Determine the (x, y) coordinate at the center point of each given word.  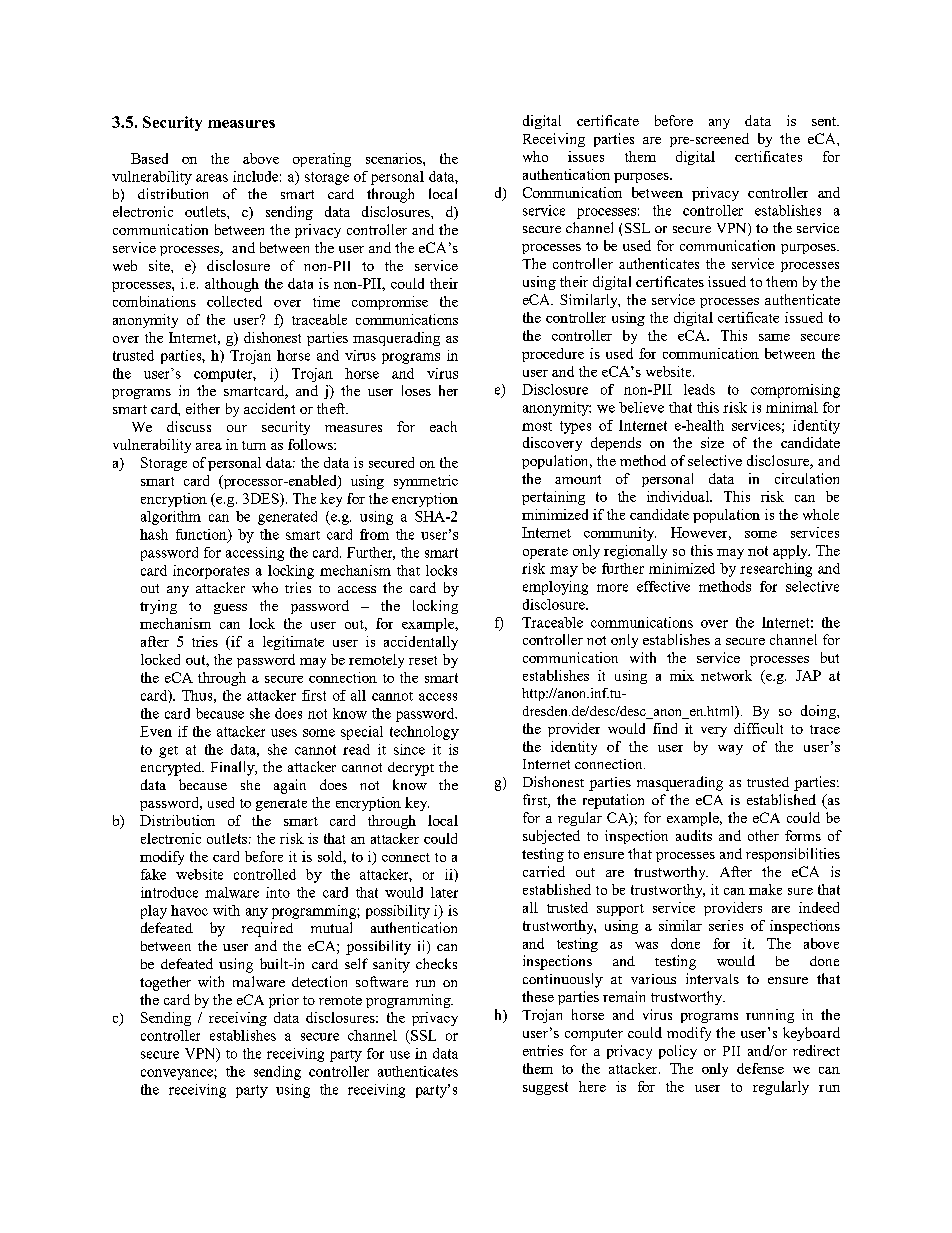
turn (254, 445)
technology (424, 733)
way (730, 750)
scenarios (395, 158)
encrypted (172, 769)
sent (825, 121)
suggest (545, 1088)
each (443, 426)
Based (149, 158)
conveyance (178, 1074)
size (712, 442)
